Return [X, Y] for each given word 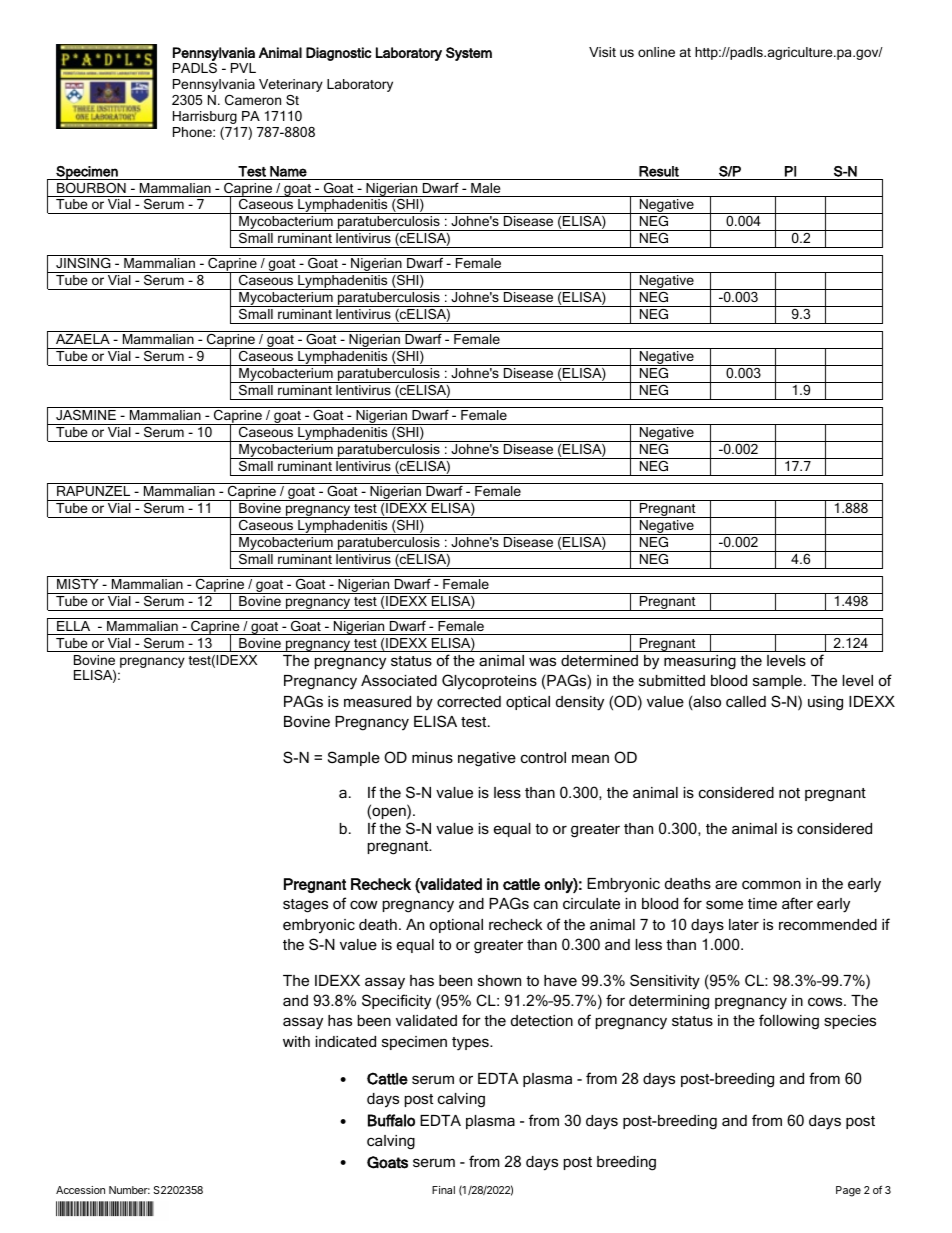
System [469, 54]
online [656, 52]
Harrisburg [205, 117]
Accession [80, 1190]
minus [432, 757]
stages [305, 906]
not [789, 793]
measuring [700, 662]
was [542, 661]
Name [288, 171]
